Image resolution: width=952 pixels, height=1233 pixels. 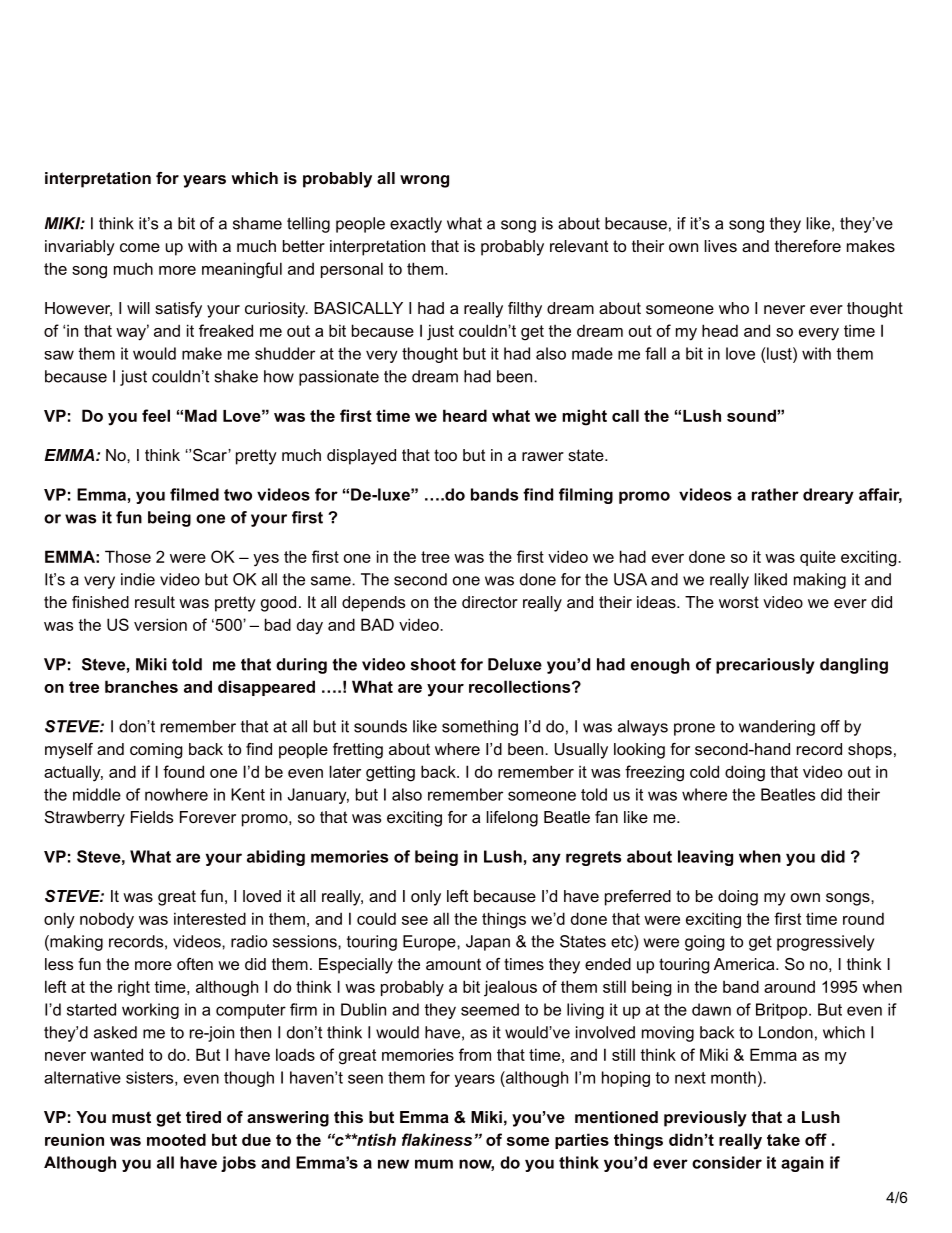 I want to click on rather, so click(x=775, y=494).
